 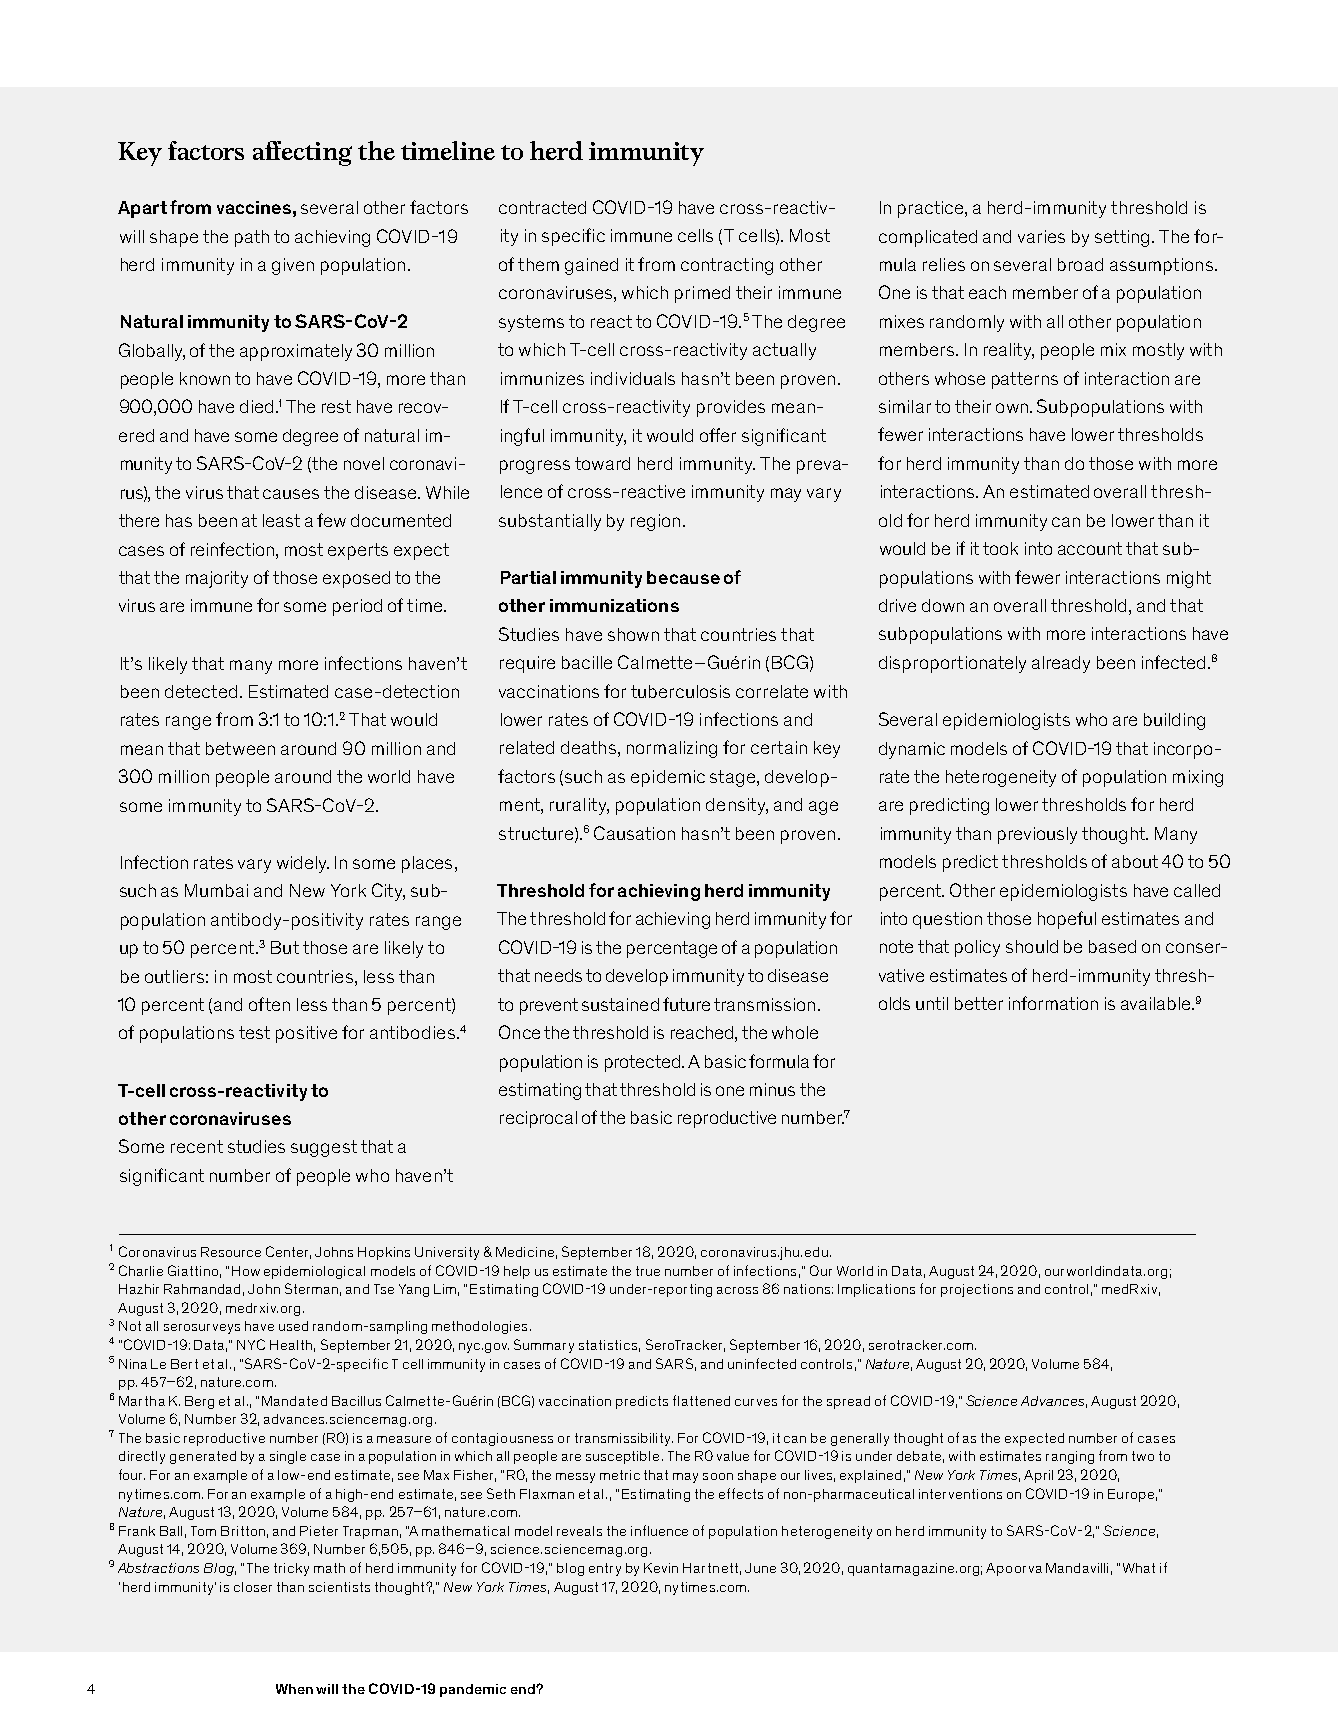 I want to click on majority, so click(x=217, y=579).
